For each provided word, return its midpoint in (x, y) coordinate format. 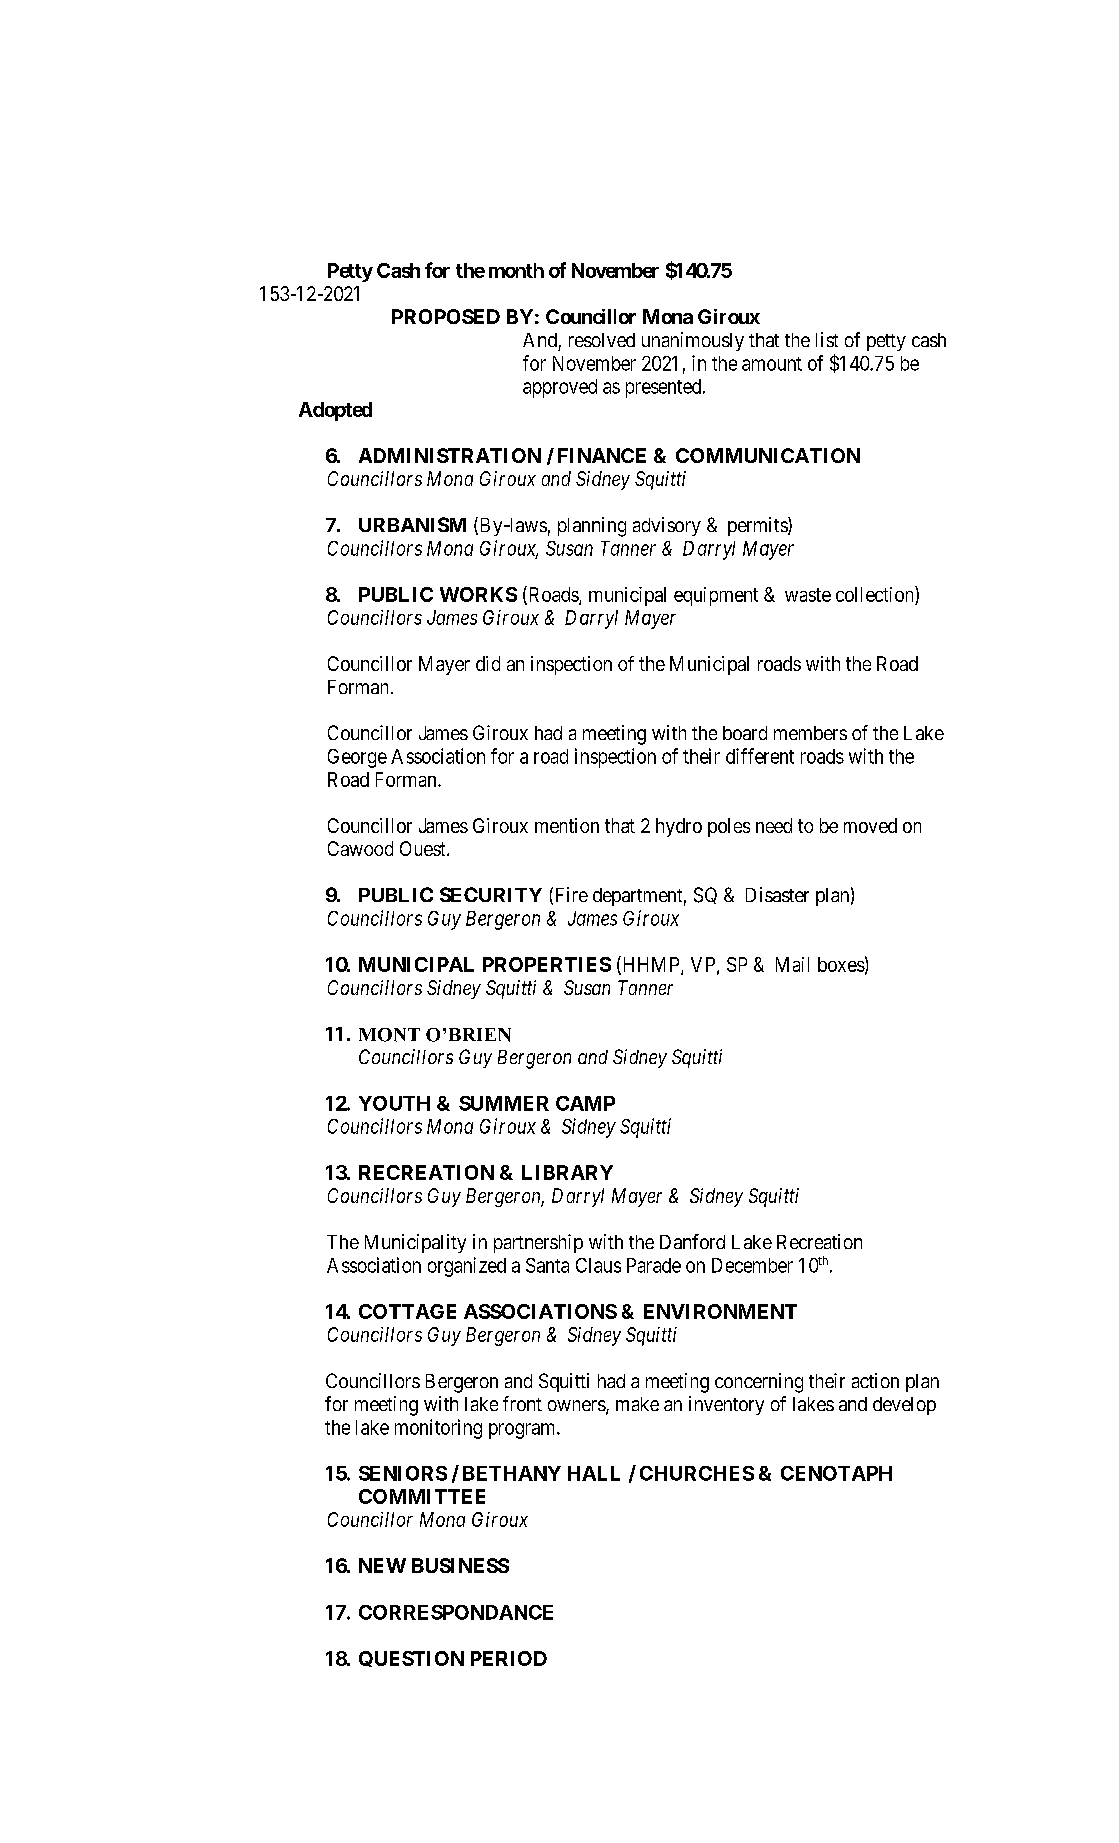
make (637, 1404)
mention (567, 825)
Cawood (360, 848)
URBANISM (412, 524)
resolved (602, 340)
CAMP (585, 1103)
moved (870, 825)
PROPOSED (446, 316)
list (827, 339)
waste (808, 595)
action (875, 1380)
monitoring (438, 1429)
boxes (841, 964)
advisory (667, 526)
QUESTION (411, 1659)
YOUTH (394, 1103)
